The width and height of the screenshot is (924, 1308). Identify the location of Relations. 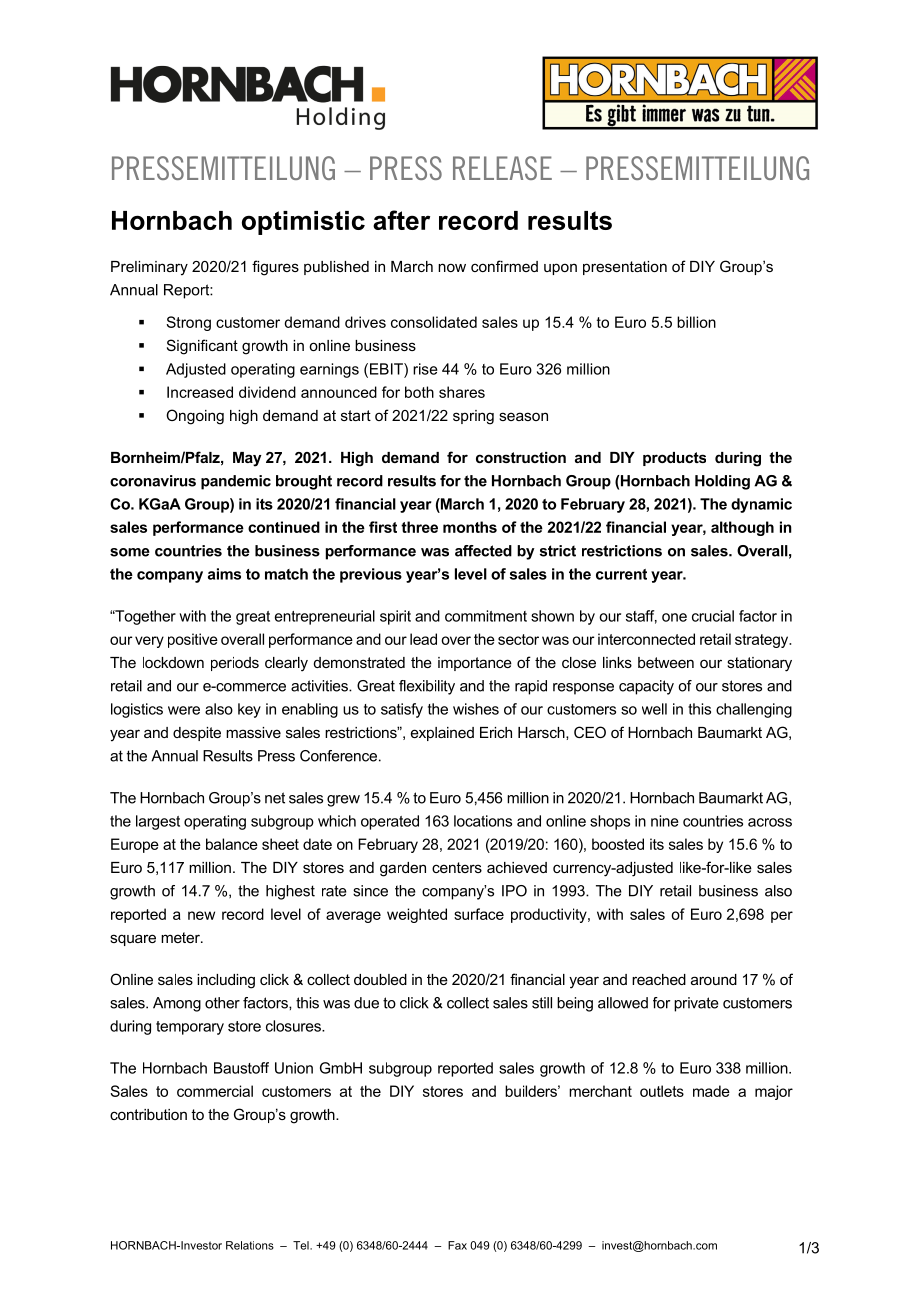
(250, 1245).
